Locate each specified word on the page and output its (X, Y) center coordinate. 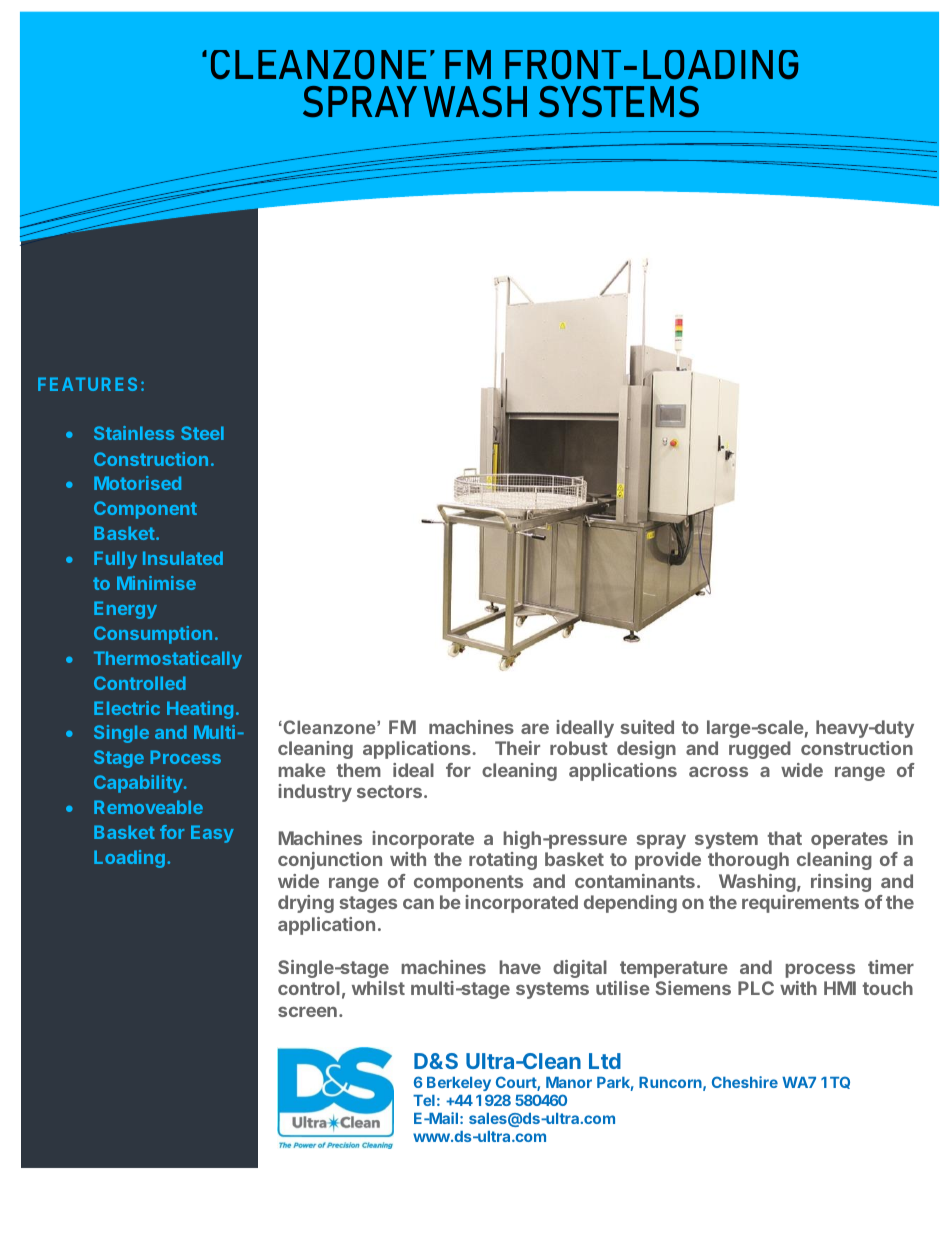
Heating (200, 710)
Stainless (134, 433)
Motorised (137, 483)
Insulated (183, 558)
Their (517, 748)
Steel (202, 433)
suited (647, 727)
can (418, 904)
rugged (760, 750)
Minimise (156, 583)
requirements (800, 904)
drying (306, 904)
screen (307, 1012)
